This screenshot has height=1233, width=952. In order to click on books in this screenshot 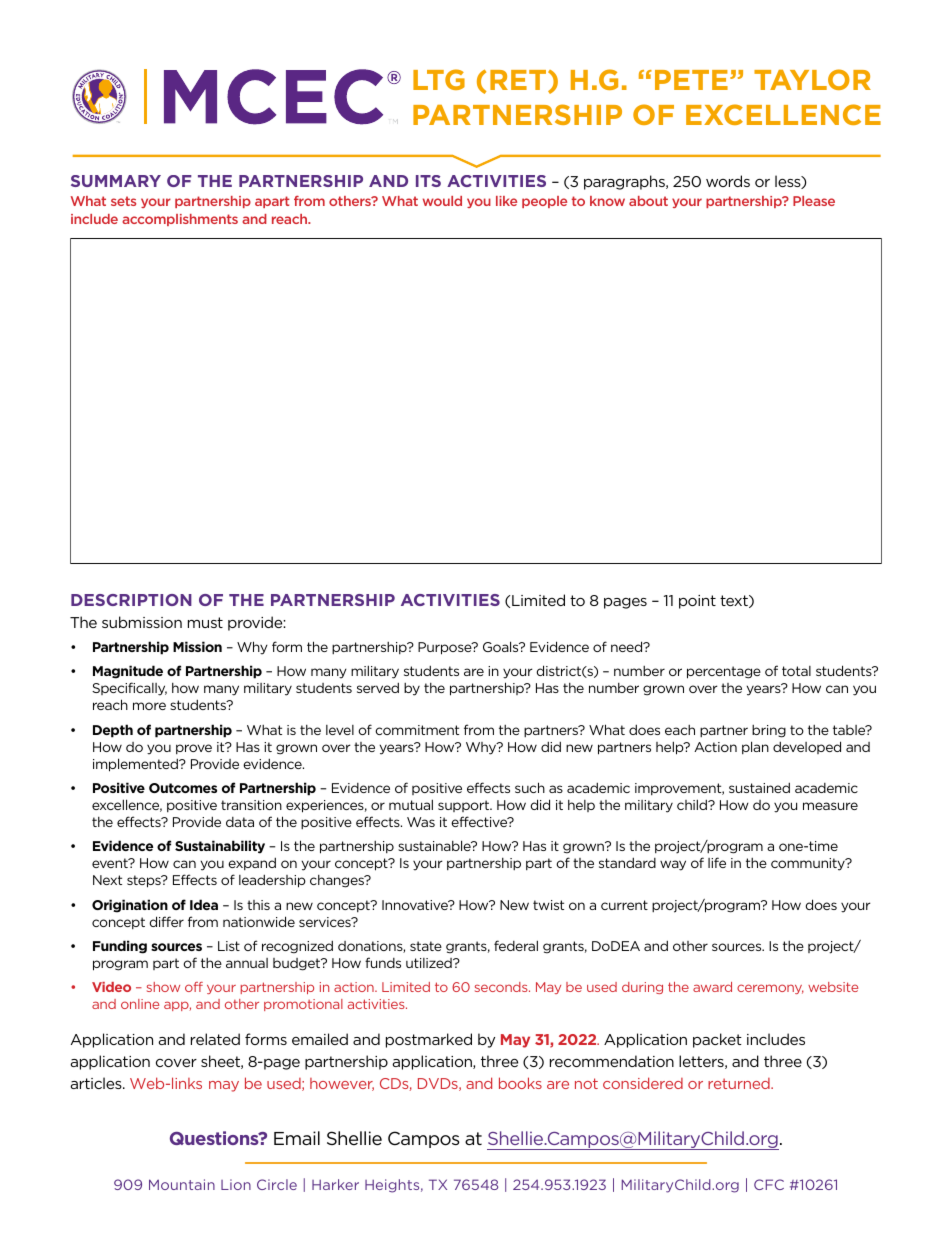, I will do `click(520, 1083)`.
